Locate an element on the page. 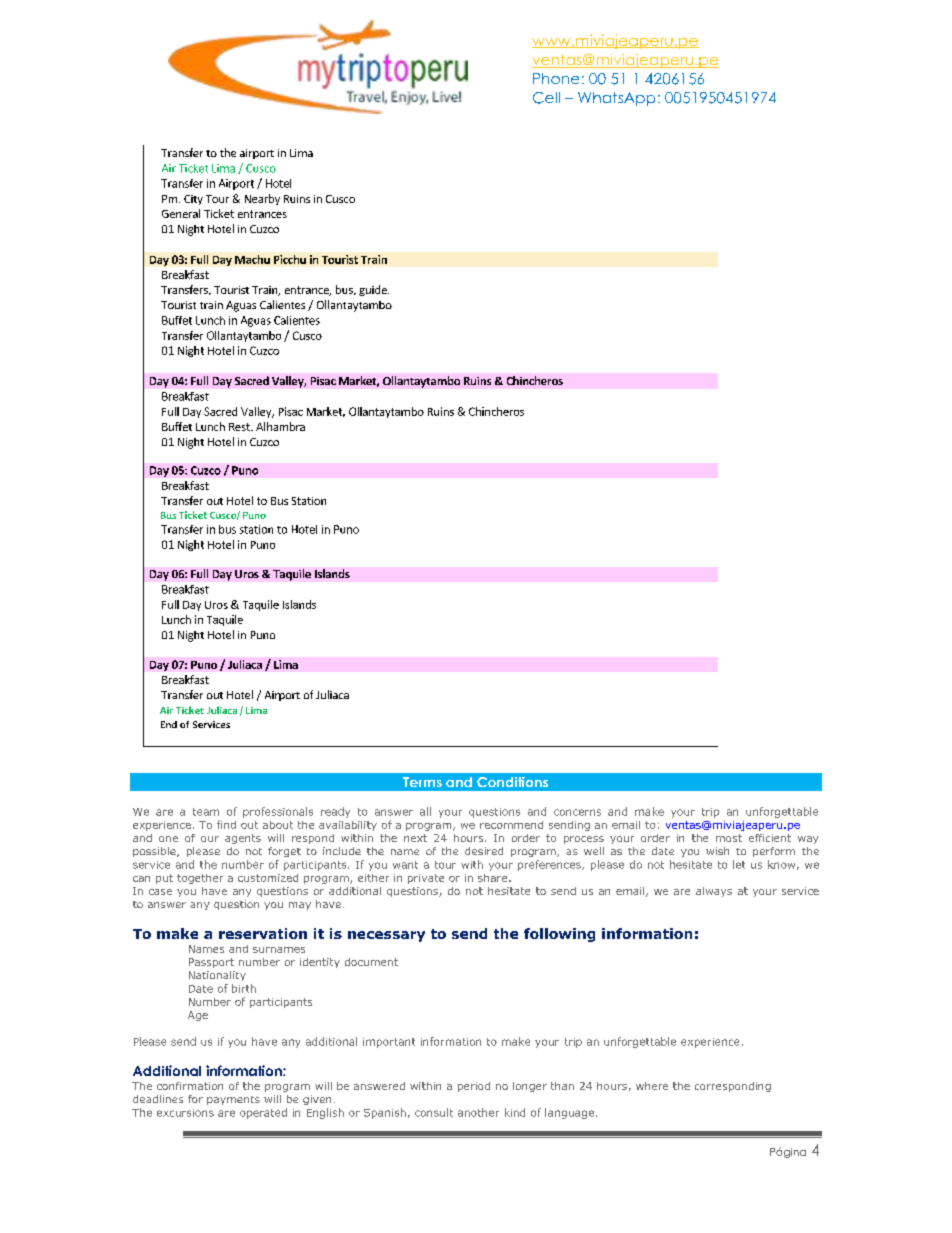  concerns is located at coordinates (577, 812).
